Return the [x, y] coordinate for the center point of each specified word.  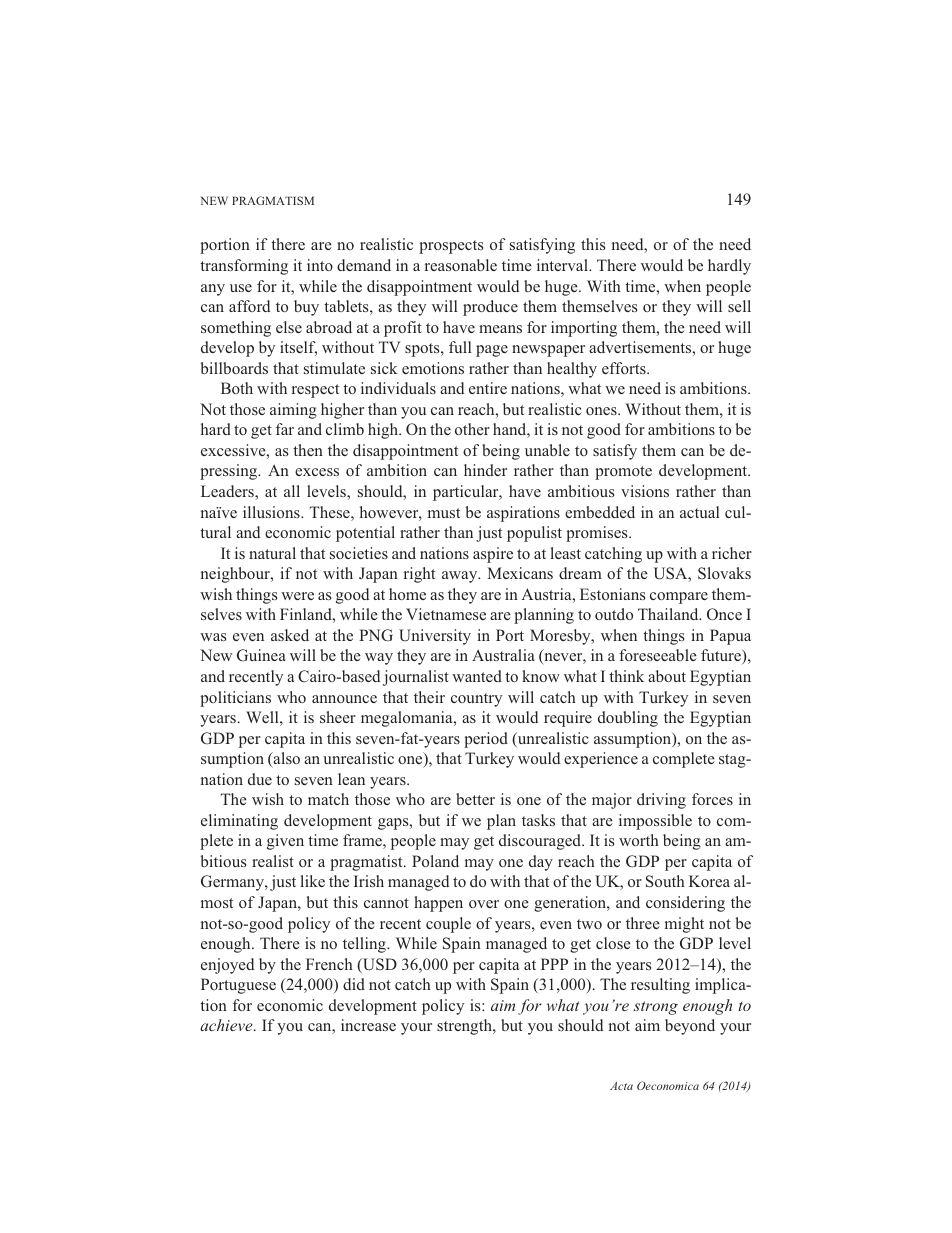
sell [739, 306]
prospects [451, 247]
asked [290, 635]
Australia [503, 655]
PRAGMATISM [273, 200]
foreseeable [658, 655]
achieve [227, 1025]
